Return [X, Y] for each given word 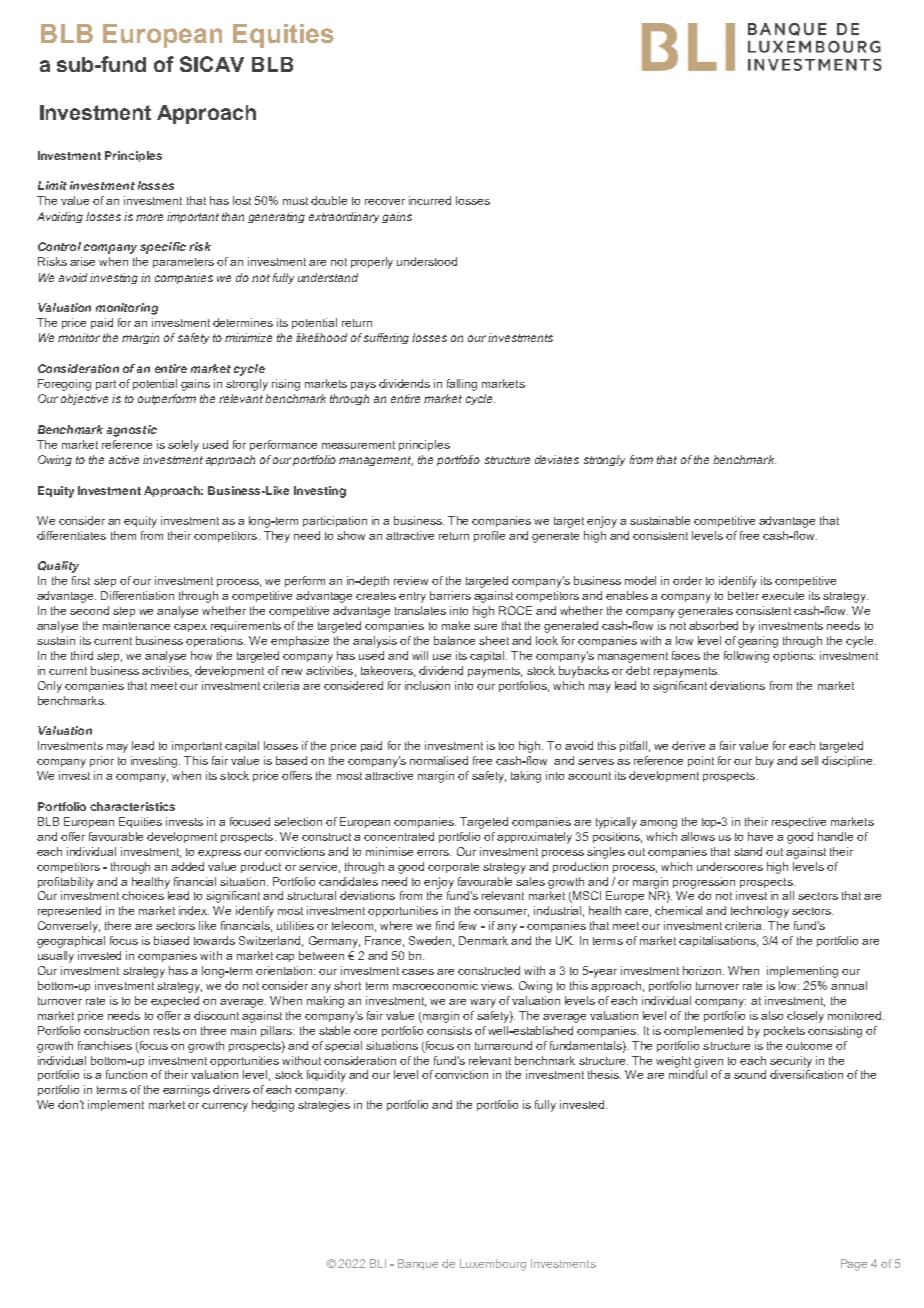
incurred [430, 200]
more [149, 217]
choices [143, 895]
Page [854, 1265]
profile [489, 536]
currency [225, 1107]
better [743, 595]
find [445, 925]
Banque [418, 1264]
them [123, 535]
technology [760, 912]
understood [427, 261]
